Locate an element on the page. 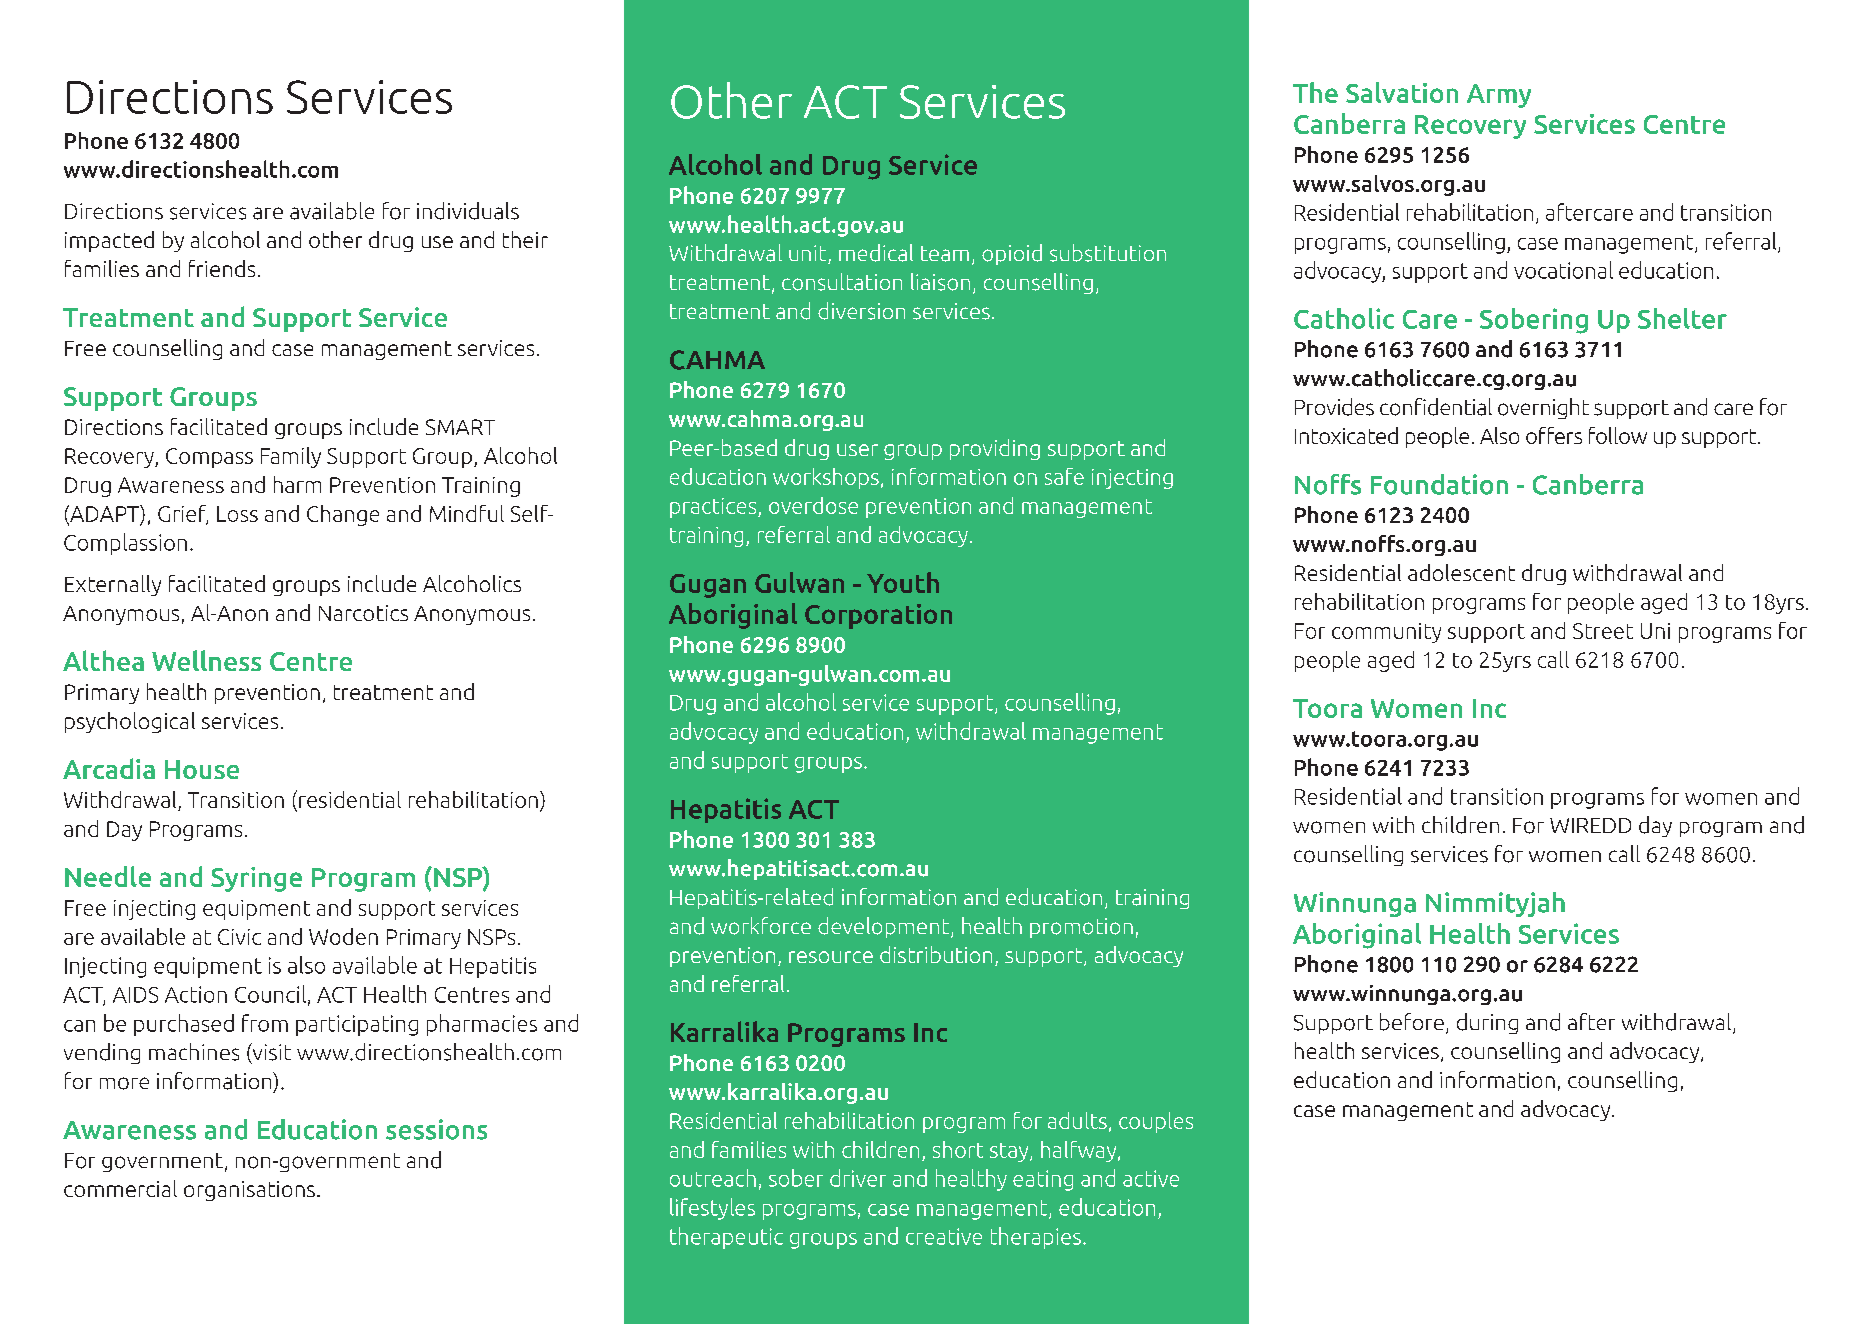 This document has height=1324, width=1873. organisations is located at coordinates (249, 1191).
